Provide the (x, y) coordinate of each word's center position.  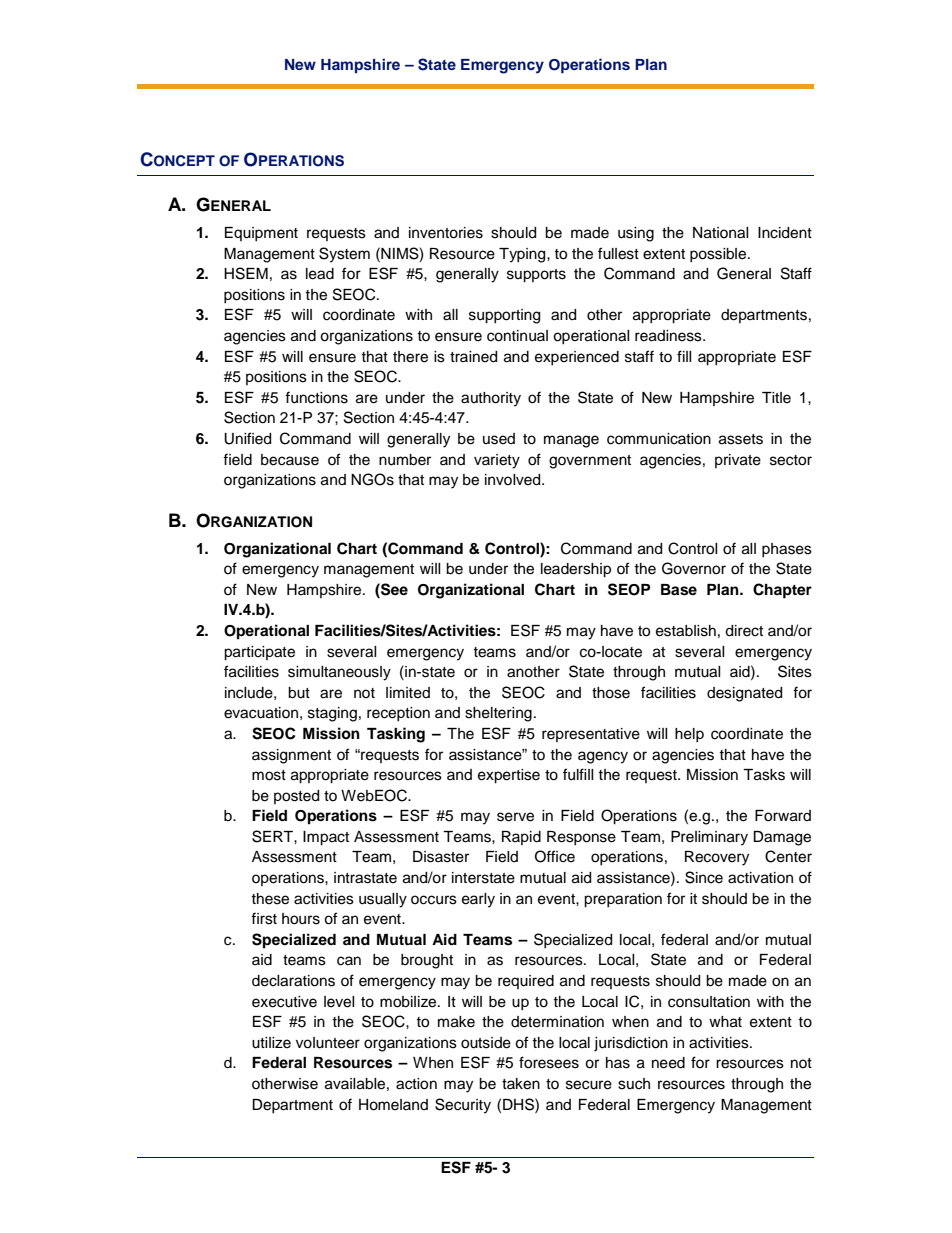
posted (296, 797)
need (668, 1063)
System (344, 255)
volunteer (328, 1043)
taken (521, 1084)
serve (515, 817)
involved (514, 480)
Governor (694, 568)
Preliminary (709, 838)
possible (719, 255)
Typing (523, 255)
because (290, 460)
